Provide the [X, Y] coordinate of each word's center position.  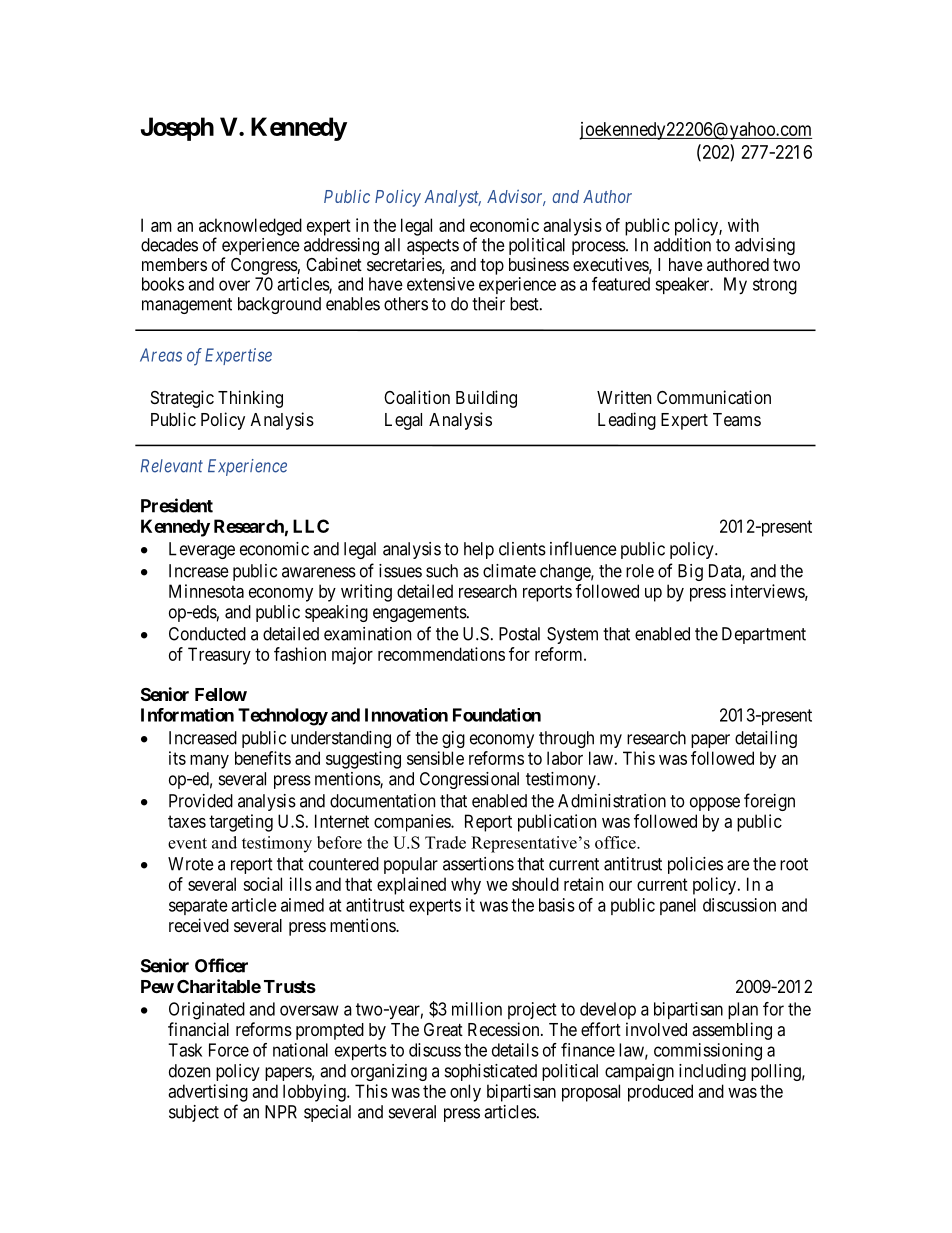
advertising [208, 1093]
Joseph [177, 129]
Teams [737, 419]
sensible [435, 758]
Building [486, 399]
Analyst [452, 198]
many [209, 762]
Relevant [172, 466]
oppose [715, 804]
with [743, 225]
